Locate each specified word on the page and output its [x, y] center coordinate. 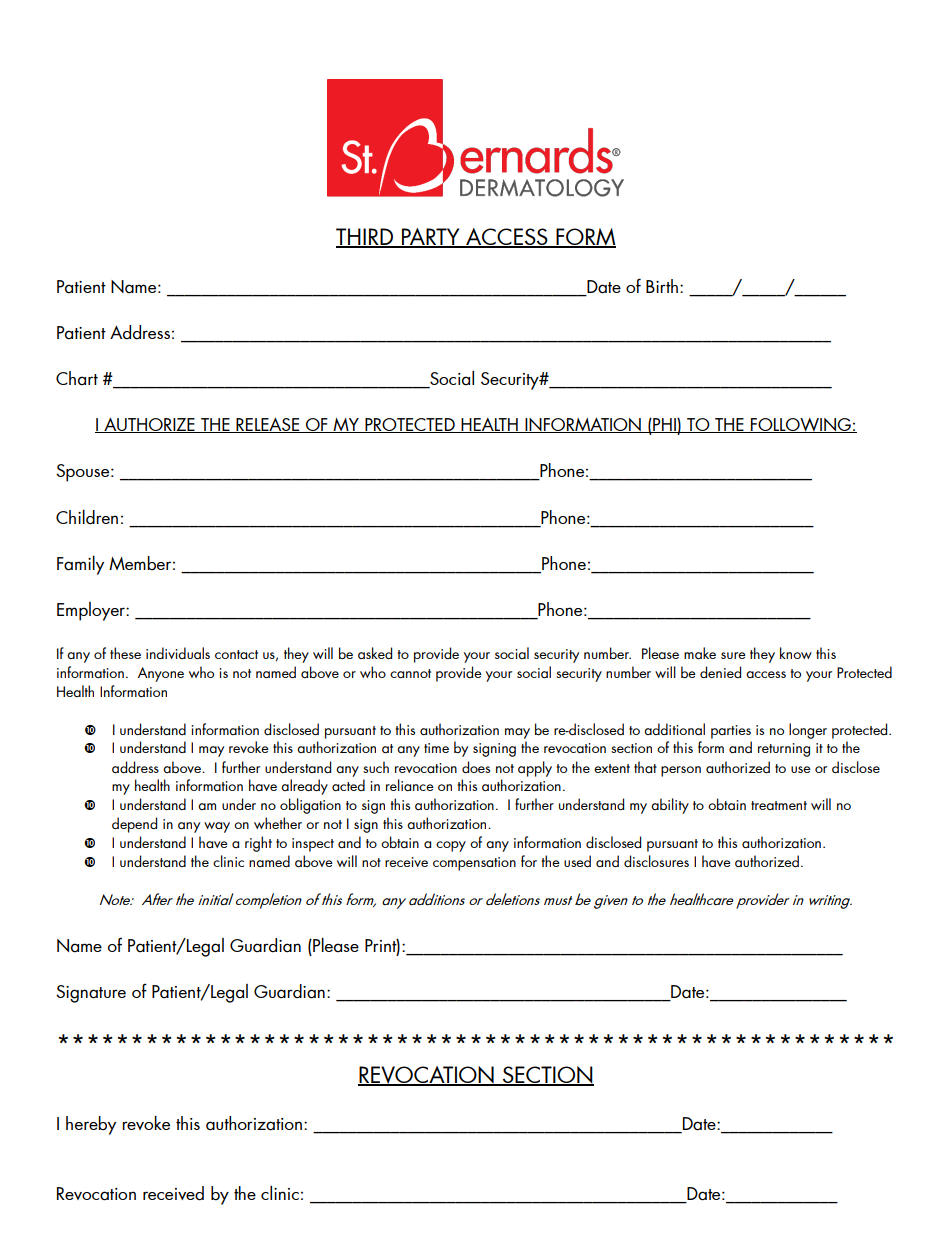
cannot [410, 673]
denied [720, 672]
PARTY [431, 238]
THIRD [366, 238]
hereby [91, 1125]
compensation [474, 864]
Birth [662, 286]
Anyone [161, 674]
